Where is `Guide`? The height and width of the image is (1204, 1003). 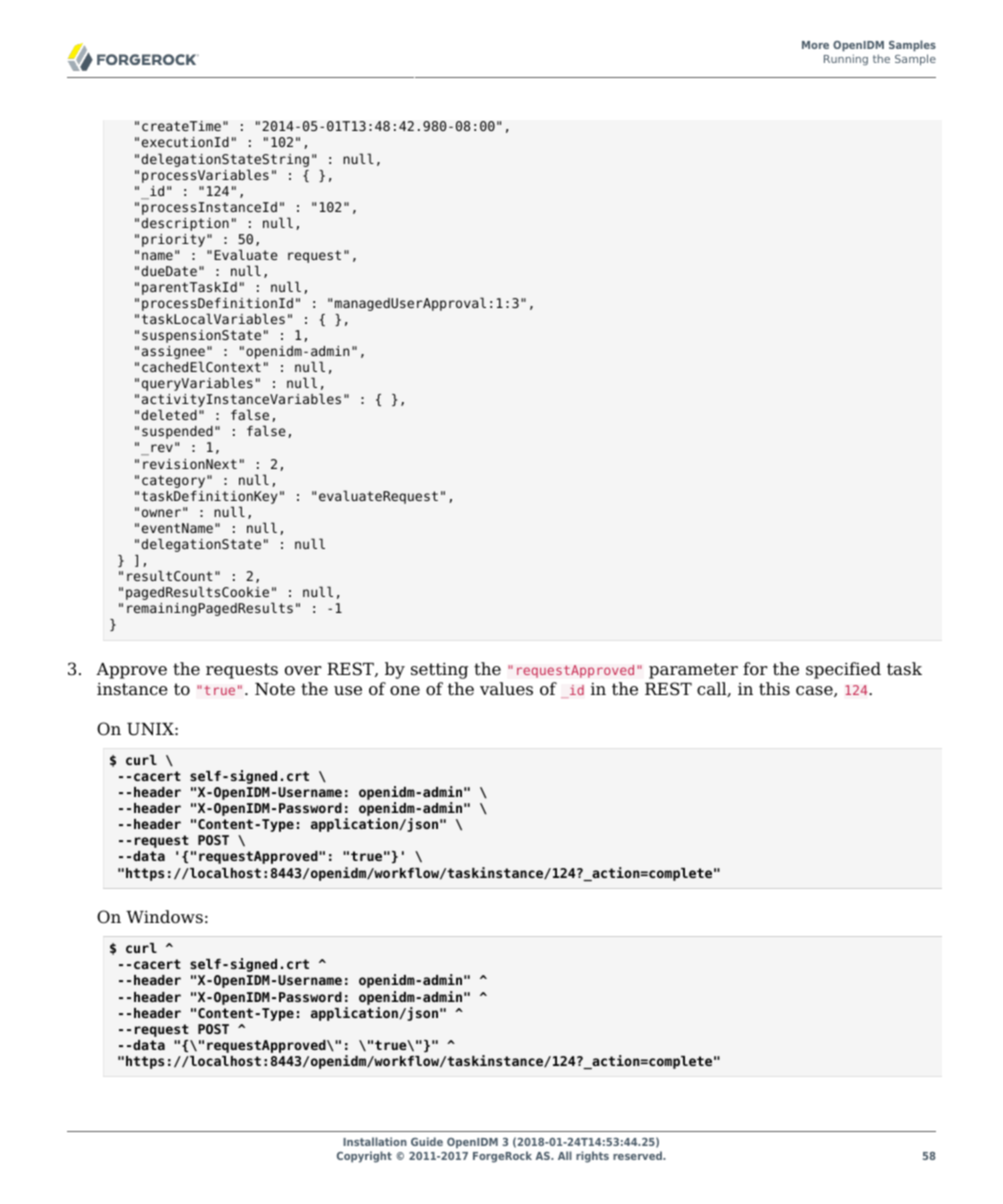 Guide is located at coordinates (427, 1141).
